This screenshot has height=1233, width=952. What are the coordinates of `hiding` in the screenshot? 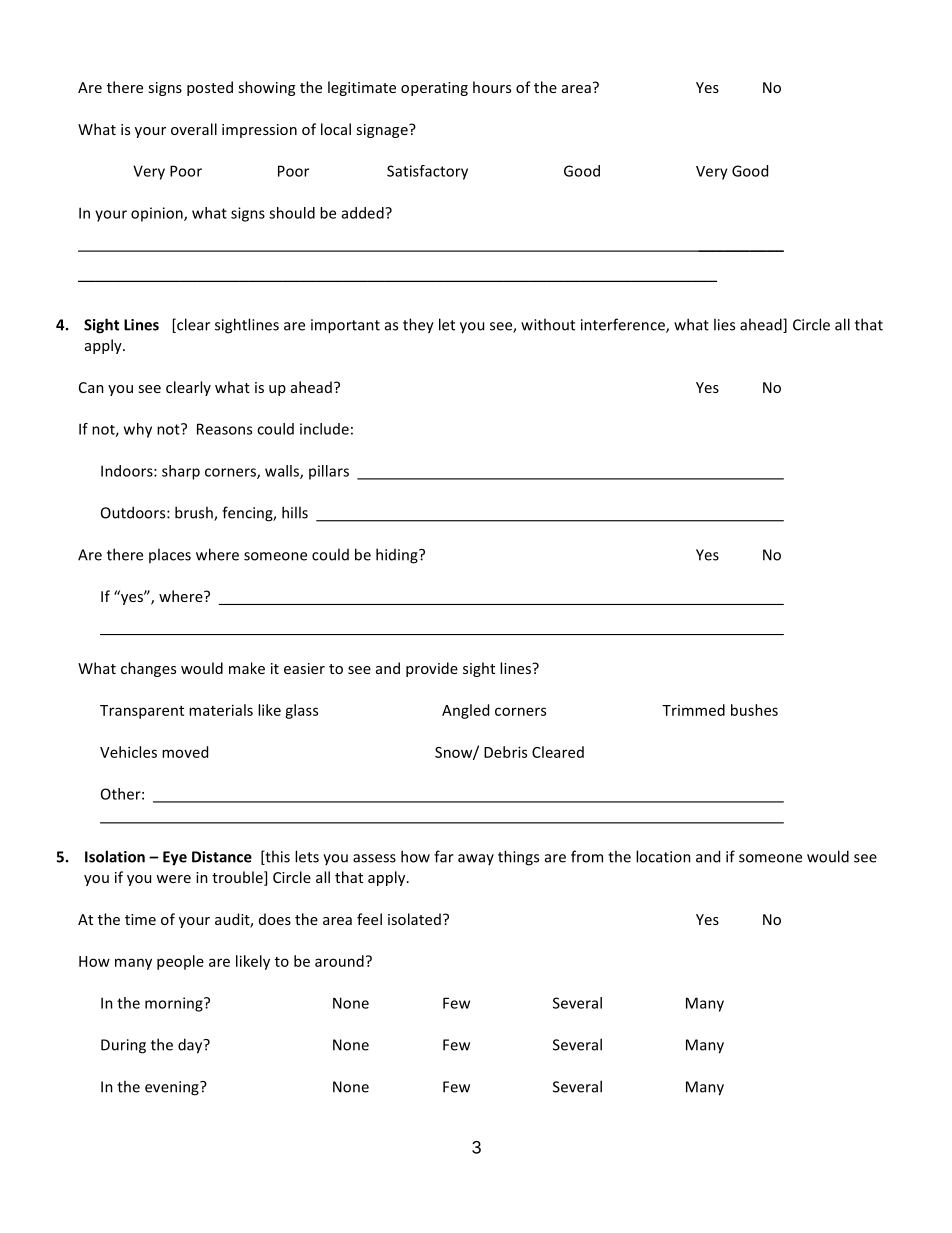 It's located at (398, 556).
